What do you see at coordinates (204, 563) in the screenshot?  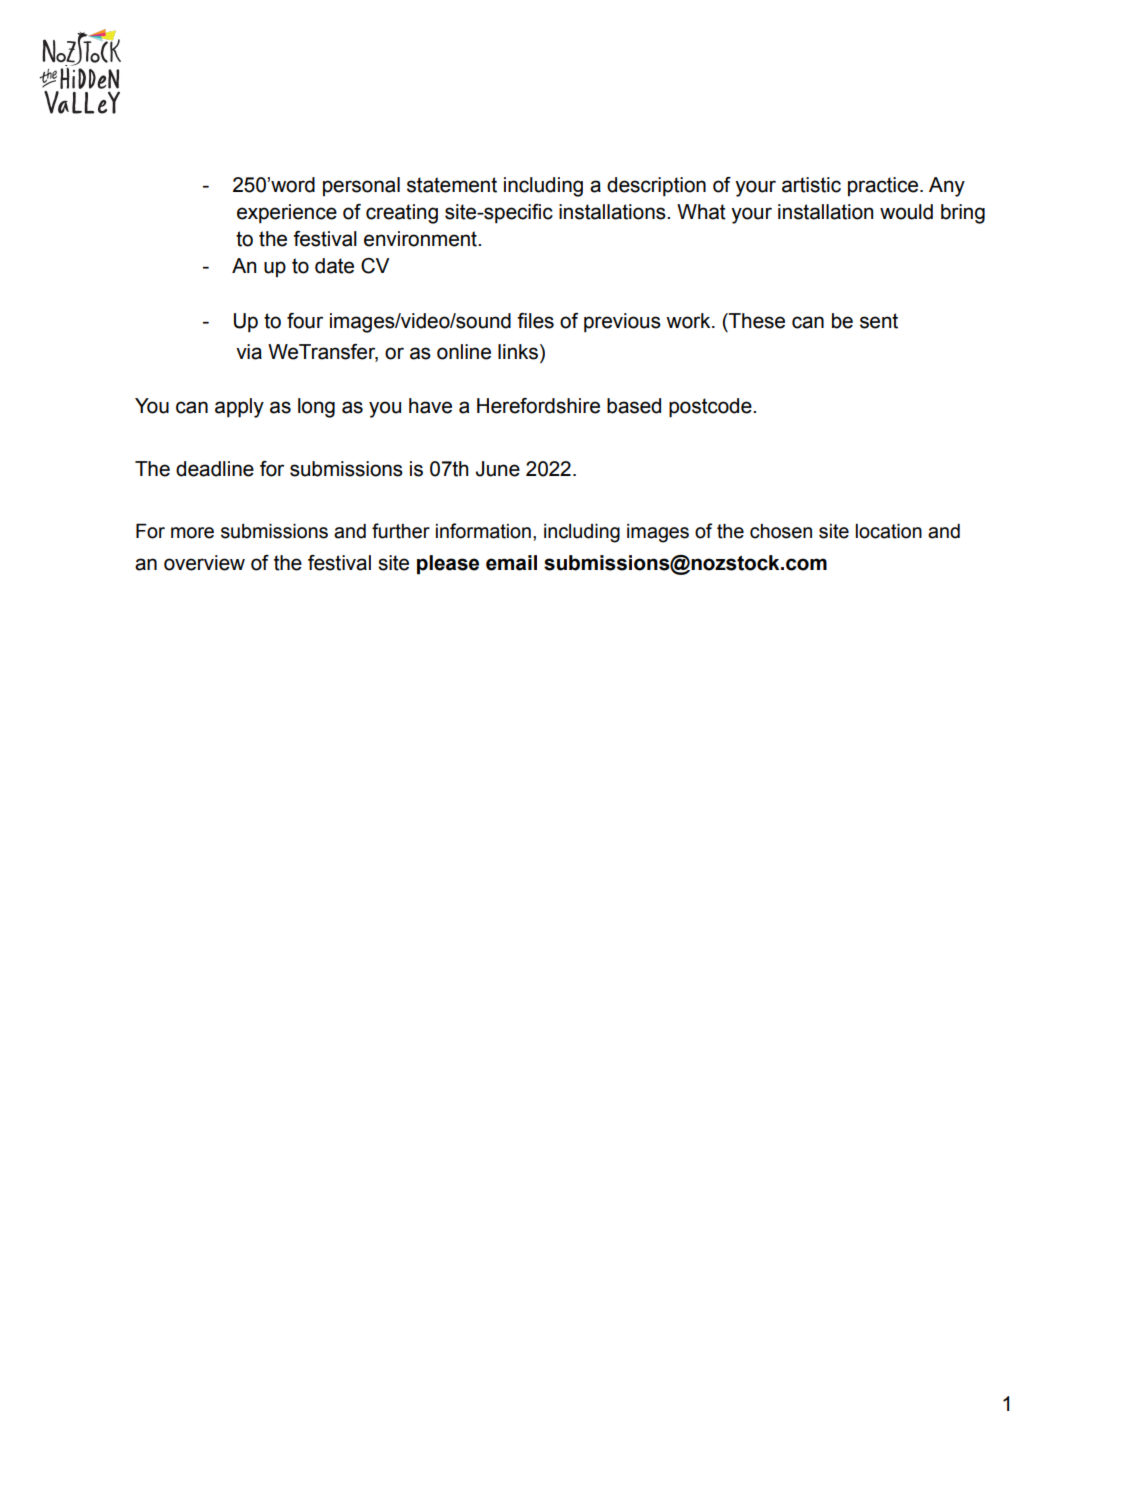 I see `overview` at bounding box center [204, 563].
